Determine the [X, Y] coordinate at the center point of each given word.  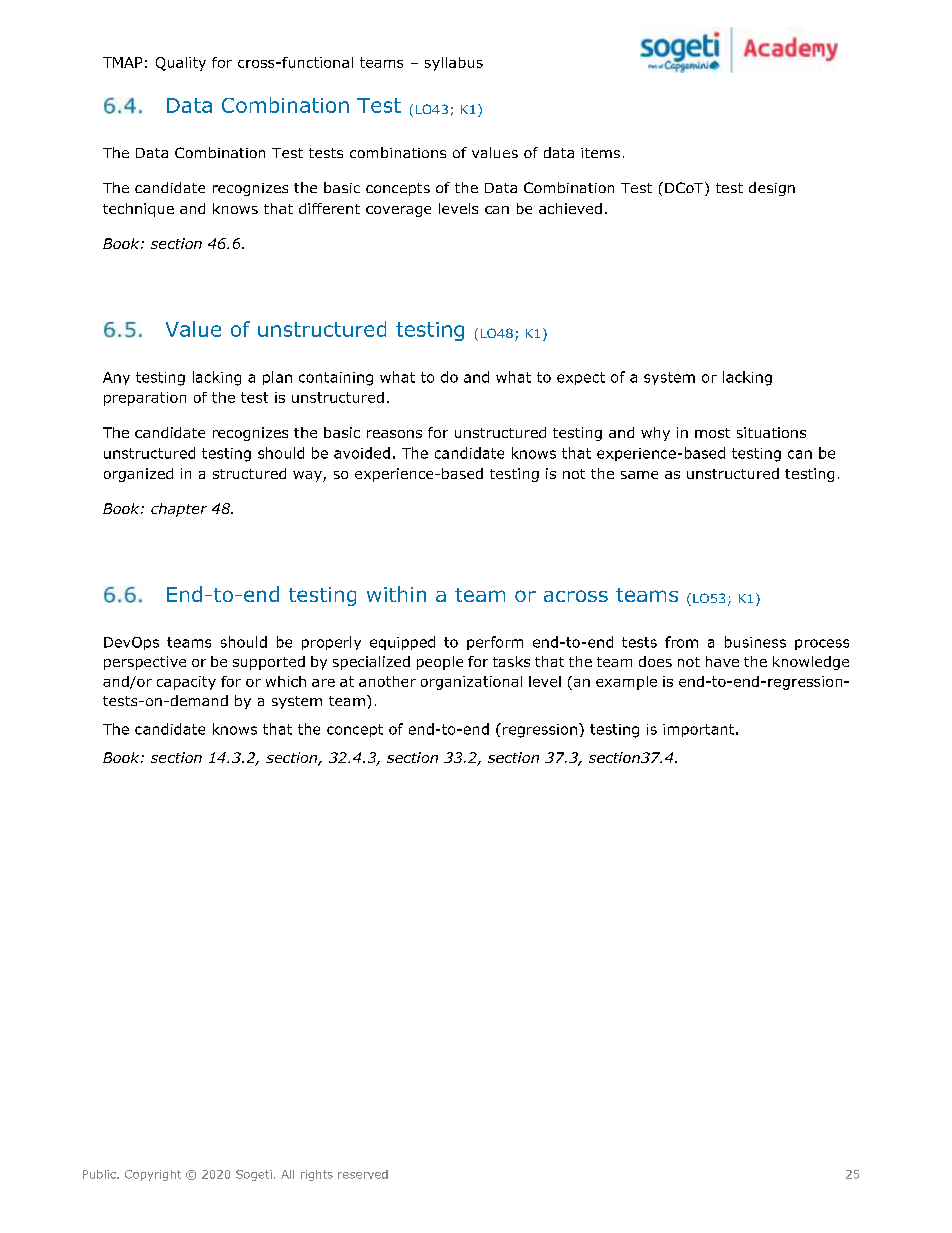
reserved [363, 1174]
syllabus [454, 64]
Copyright [153, 1175]
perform [495, 643]
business [755, 642]
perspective [145, 663]
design [772, 189]
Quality [181, 64]
